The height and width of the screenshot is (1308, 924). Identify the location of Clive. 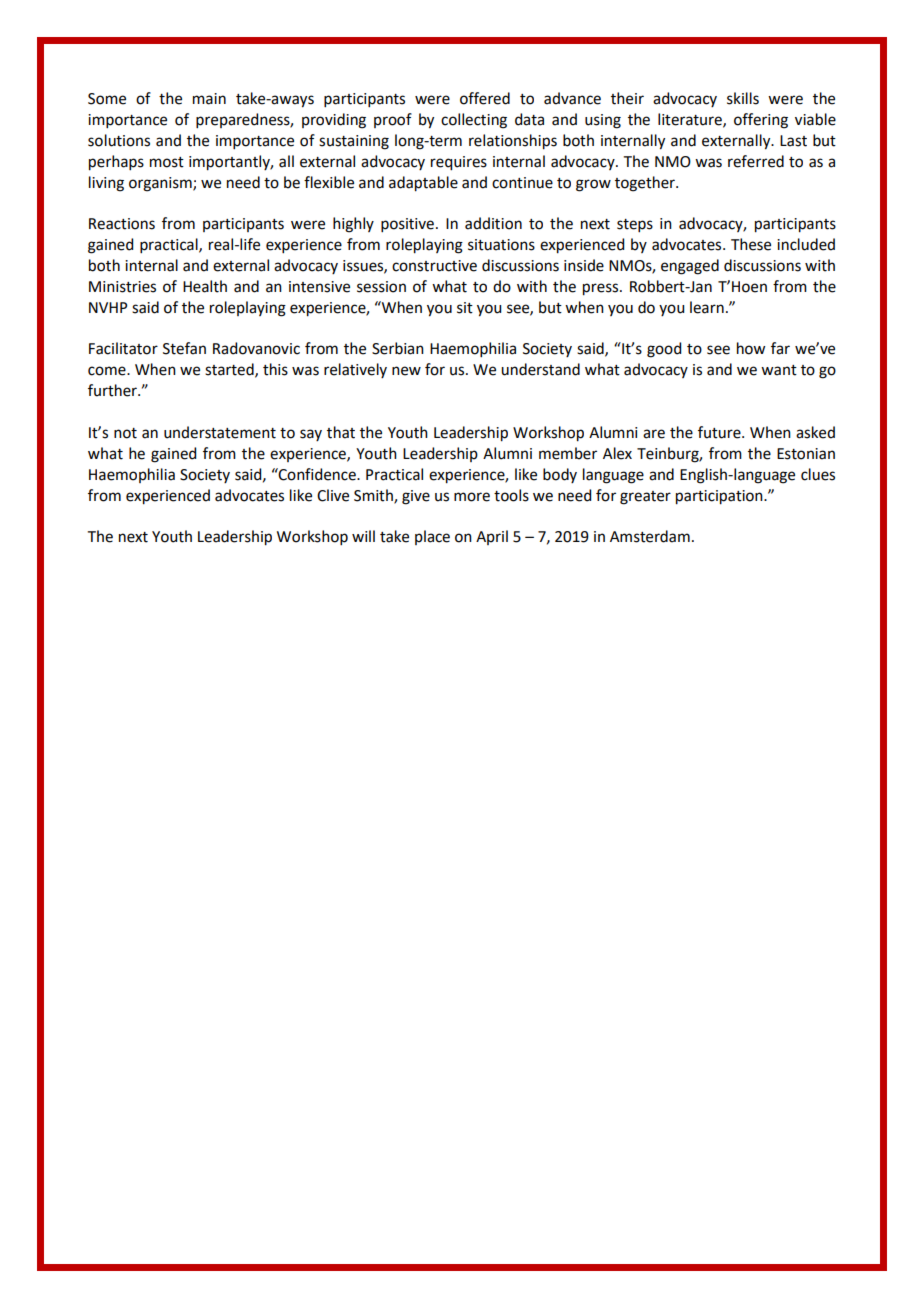
(333, 495).
